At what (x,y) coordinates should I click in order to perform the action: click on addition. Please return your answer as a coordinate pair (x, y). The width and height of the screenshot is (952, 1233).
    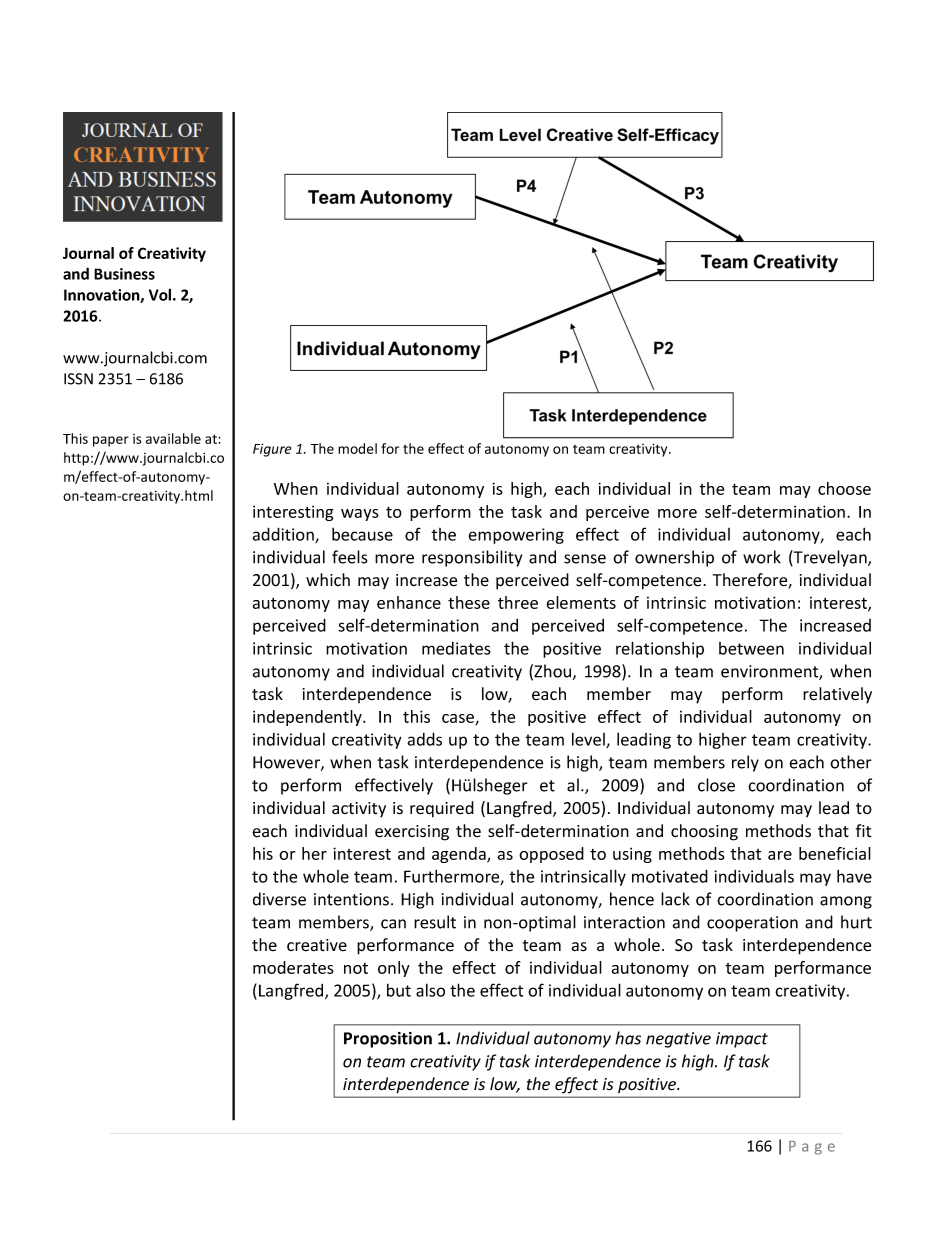
    Looking at the image, I should click on (284, 535).
